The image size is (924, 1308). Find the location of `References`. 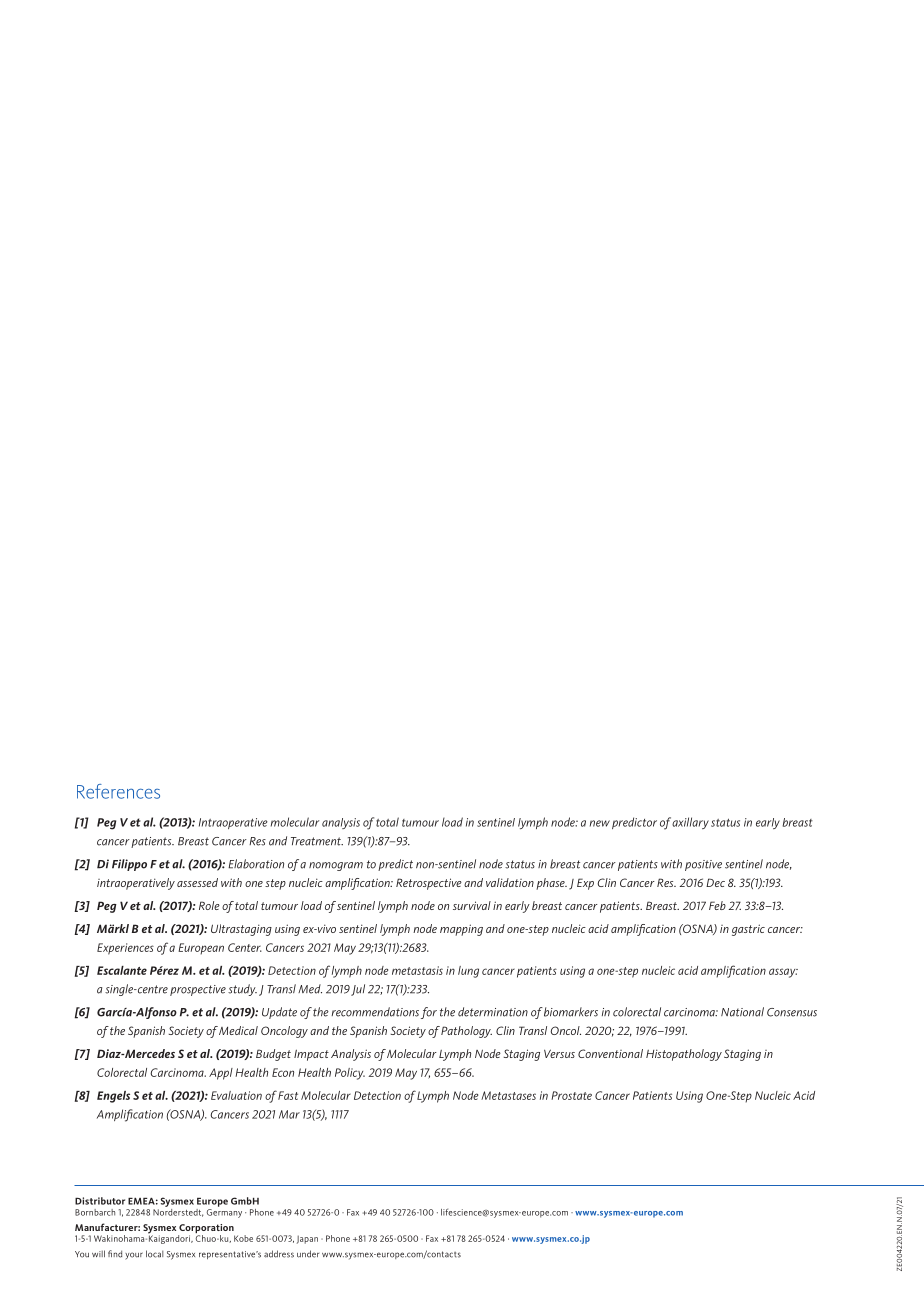

References is located at coordinates (118, 791).
